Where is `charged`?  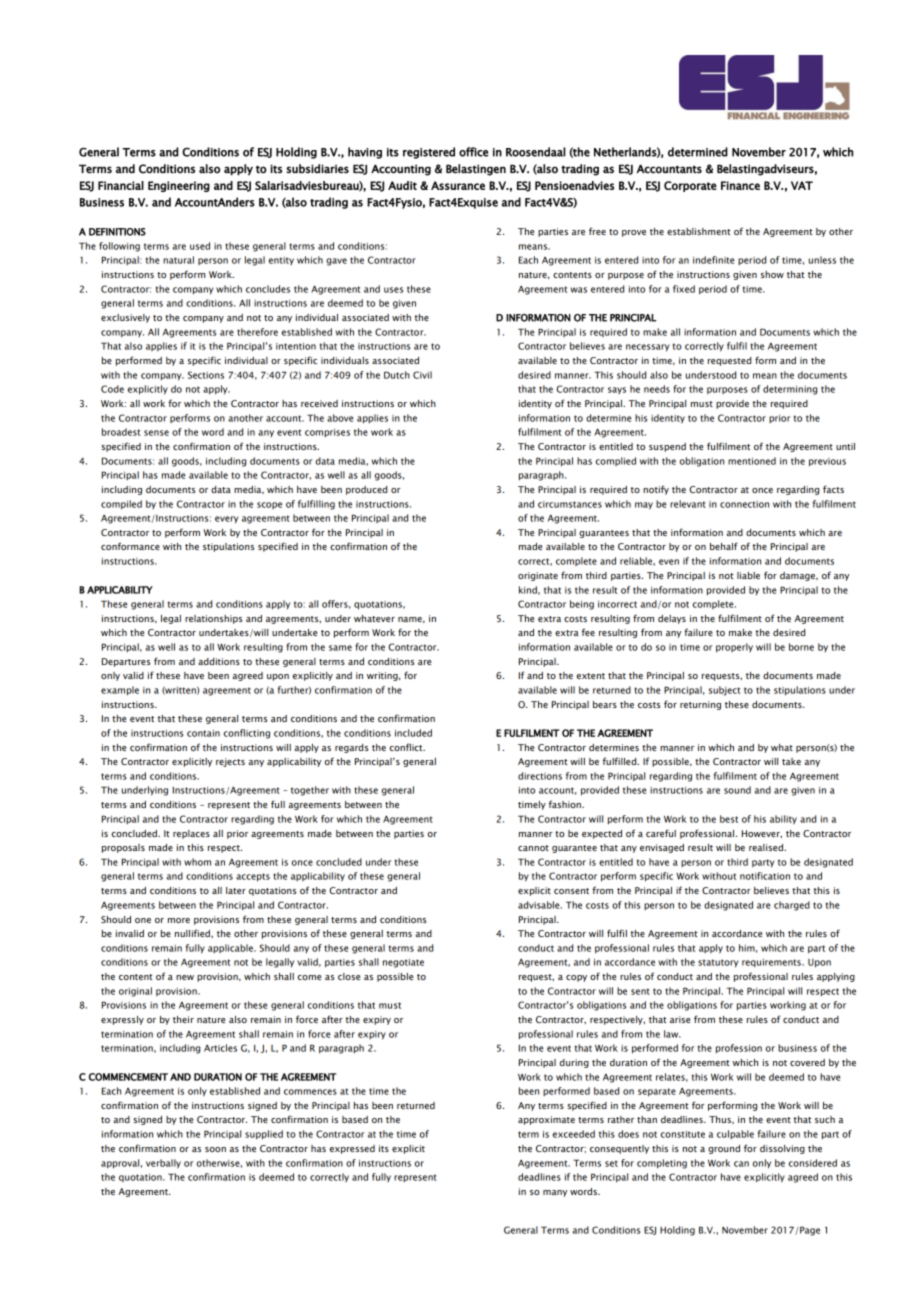 charged is located at coordinates (792, 906).
